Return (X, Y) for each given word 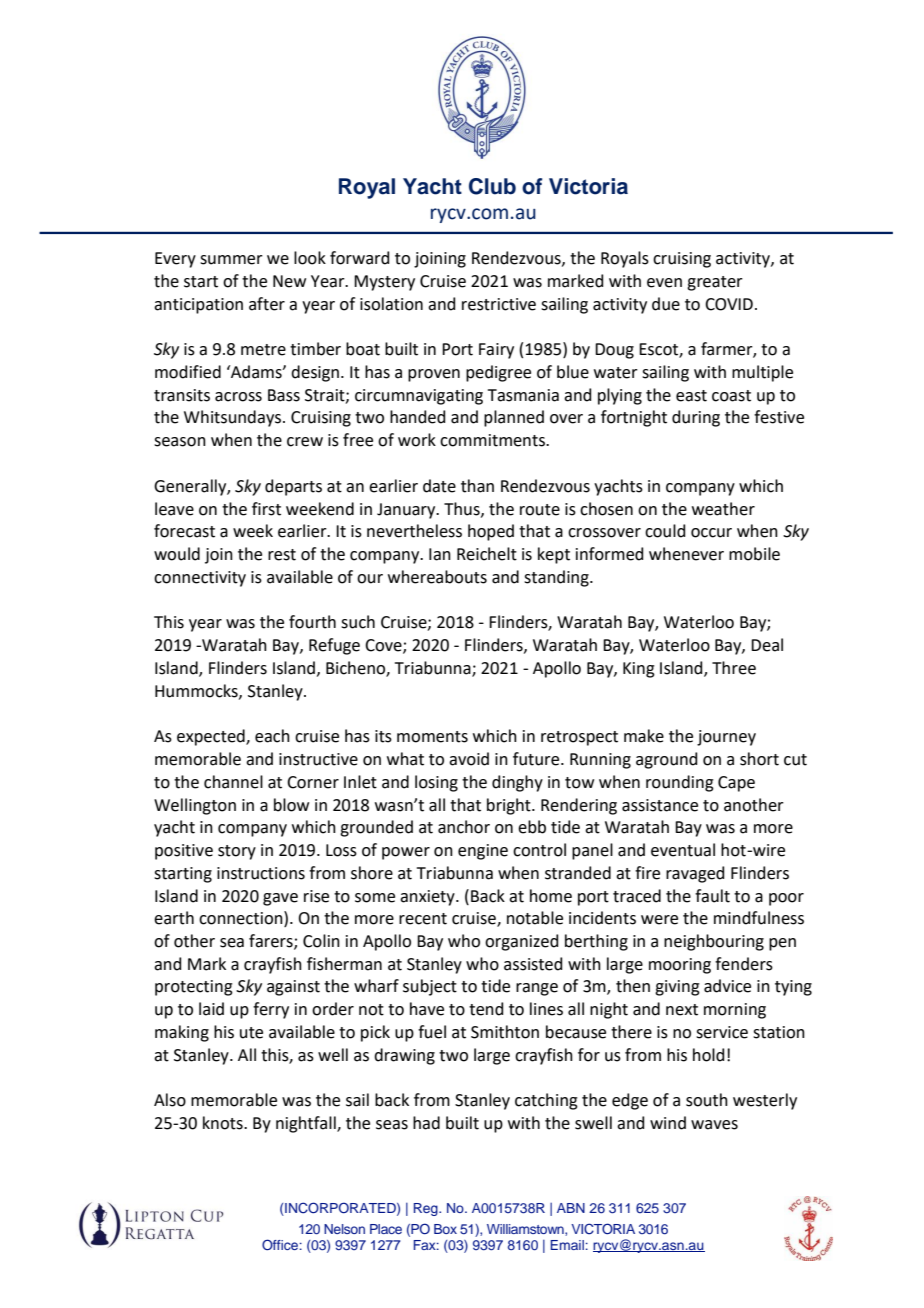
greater (715, 283)
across (238, 397)
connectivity (200, 579)
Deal (767, 645)
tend (486, 1009)
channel (233, 782)
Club (492, 186)
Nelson (344, 1229)
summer (231, 260)
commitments (493, 440)
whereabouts (437, 577)
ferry (271, 1010)
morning (735, 1011)
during (696, 418)
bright (510, 806)
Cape (736, 784)
